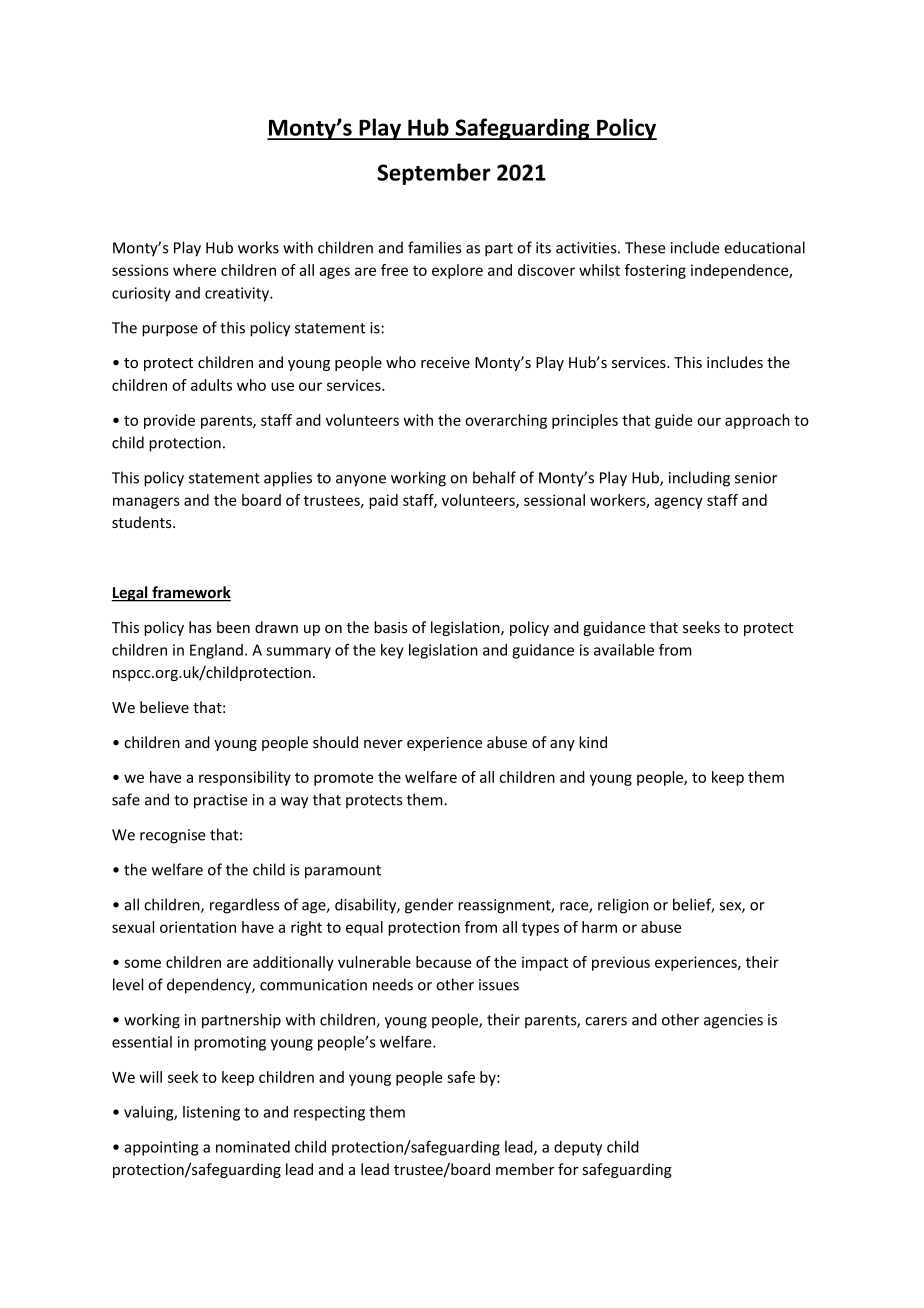 Image resolution: width=924 pixels, height=1308 pixels. Describe the element at coordinates (525, 1169) in the screenshot. I see `member` at that location.
